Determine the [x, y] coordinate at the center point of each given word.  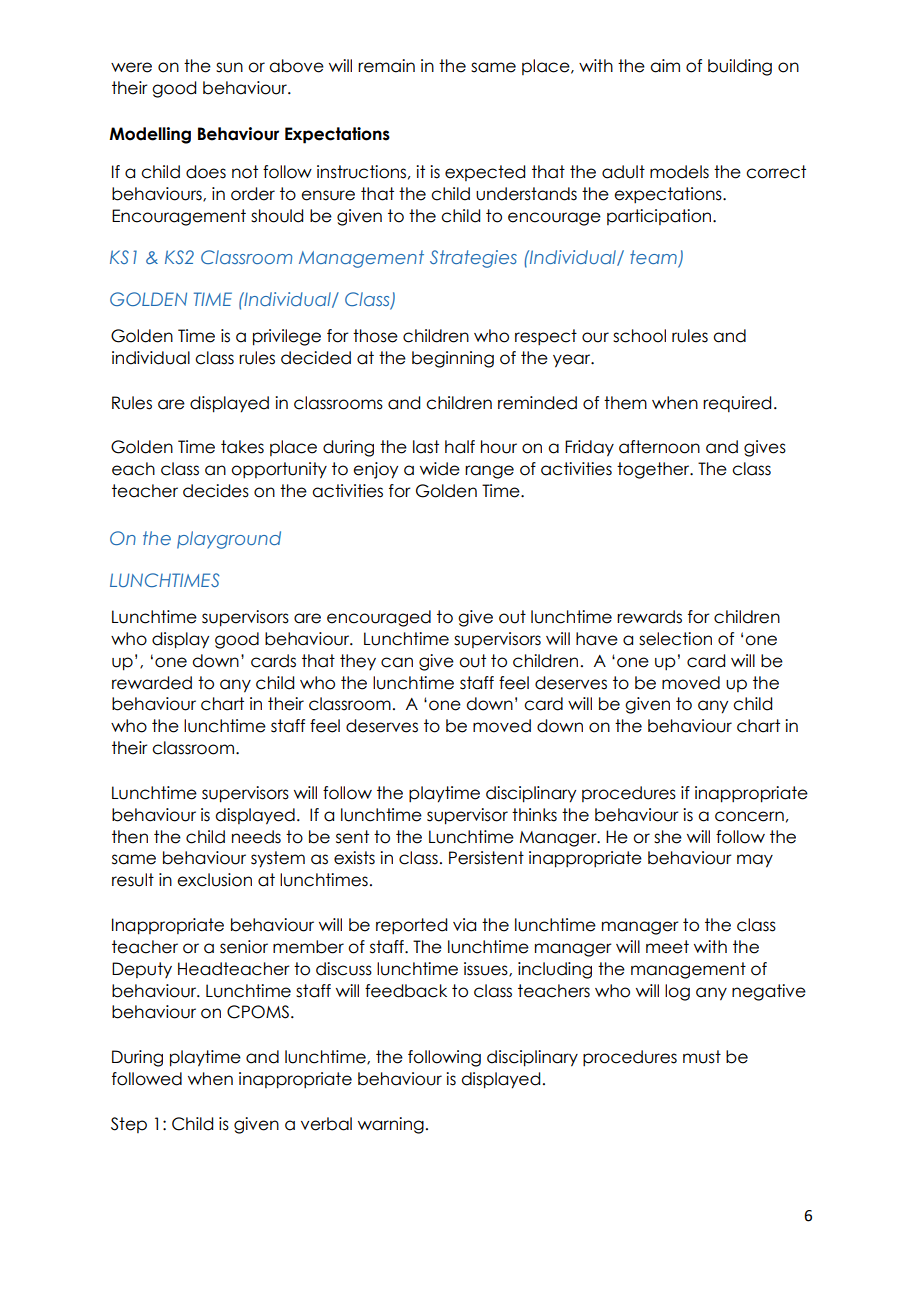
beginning [453, 359]
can [397, 662]
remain [386, 66]
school [639, 336]
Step [129, 1125]
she [668, 837]
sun [229, 67]
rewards [649, 617]
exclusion [214, 880]
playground [229, 540]
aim [665, 66]
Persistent [486, 858]
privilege [287, 337]
